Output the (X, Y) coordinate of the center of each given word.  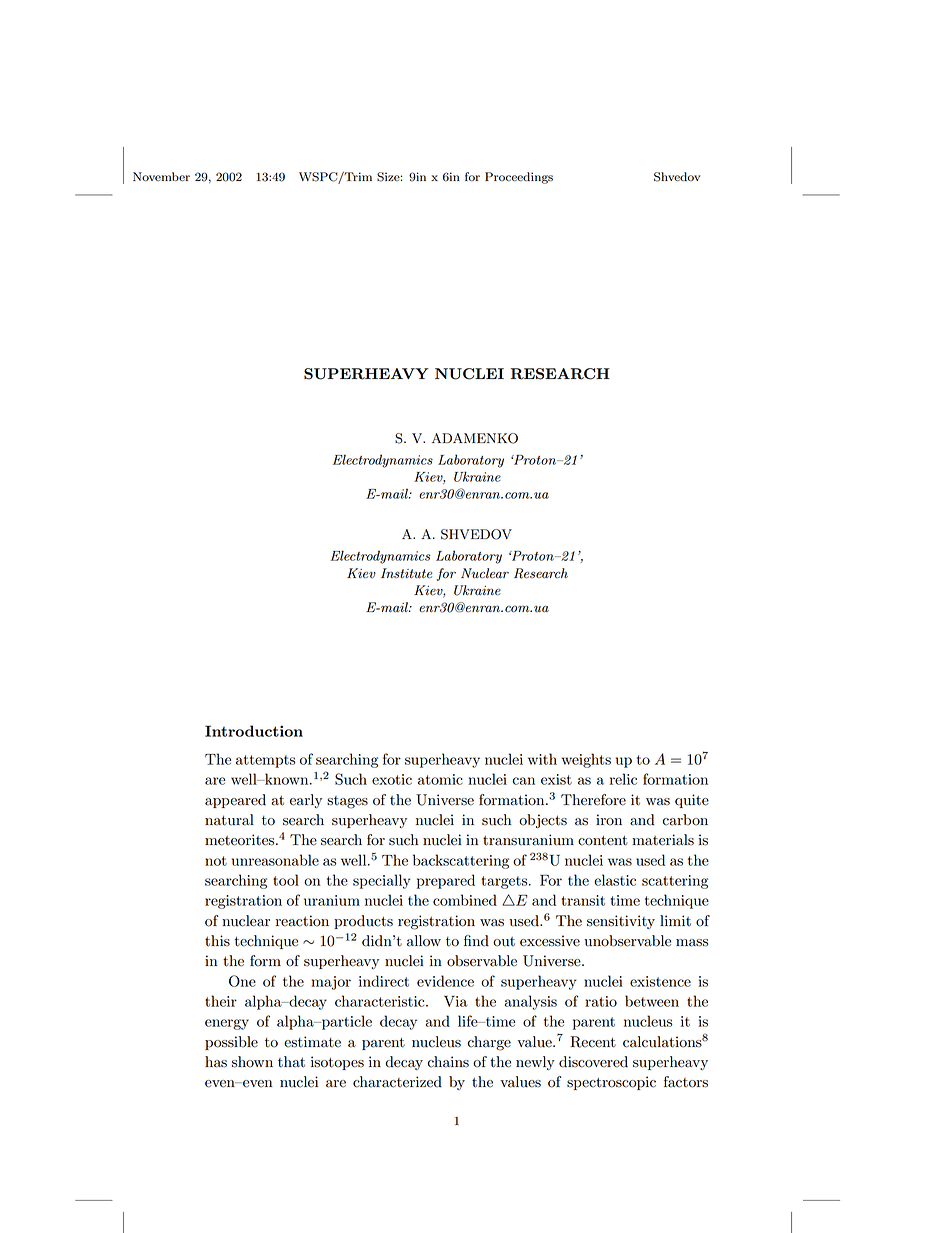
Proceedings (519, 178)
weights (586, 760)
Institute (406, 573)
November (161, 176)
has (216, 1062)
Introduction (254, 731)
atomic (440, 779)
